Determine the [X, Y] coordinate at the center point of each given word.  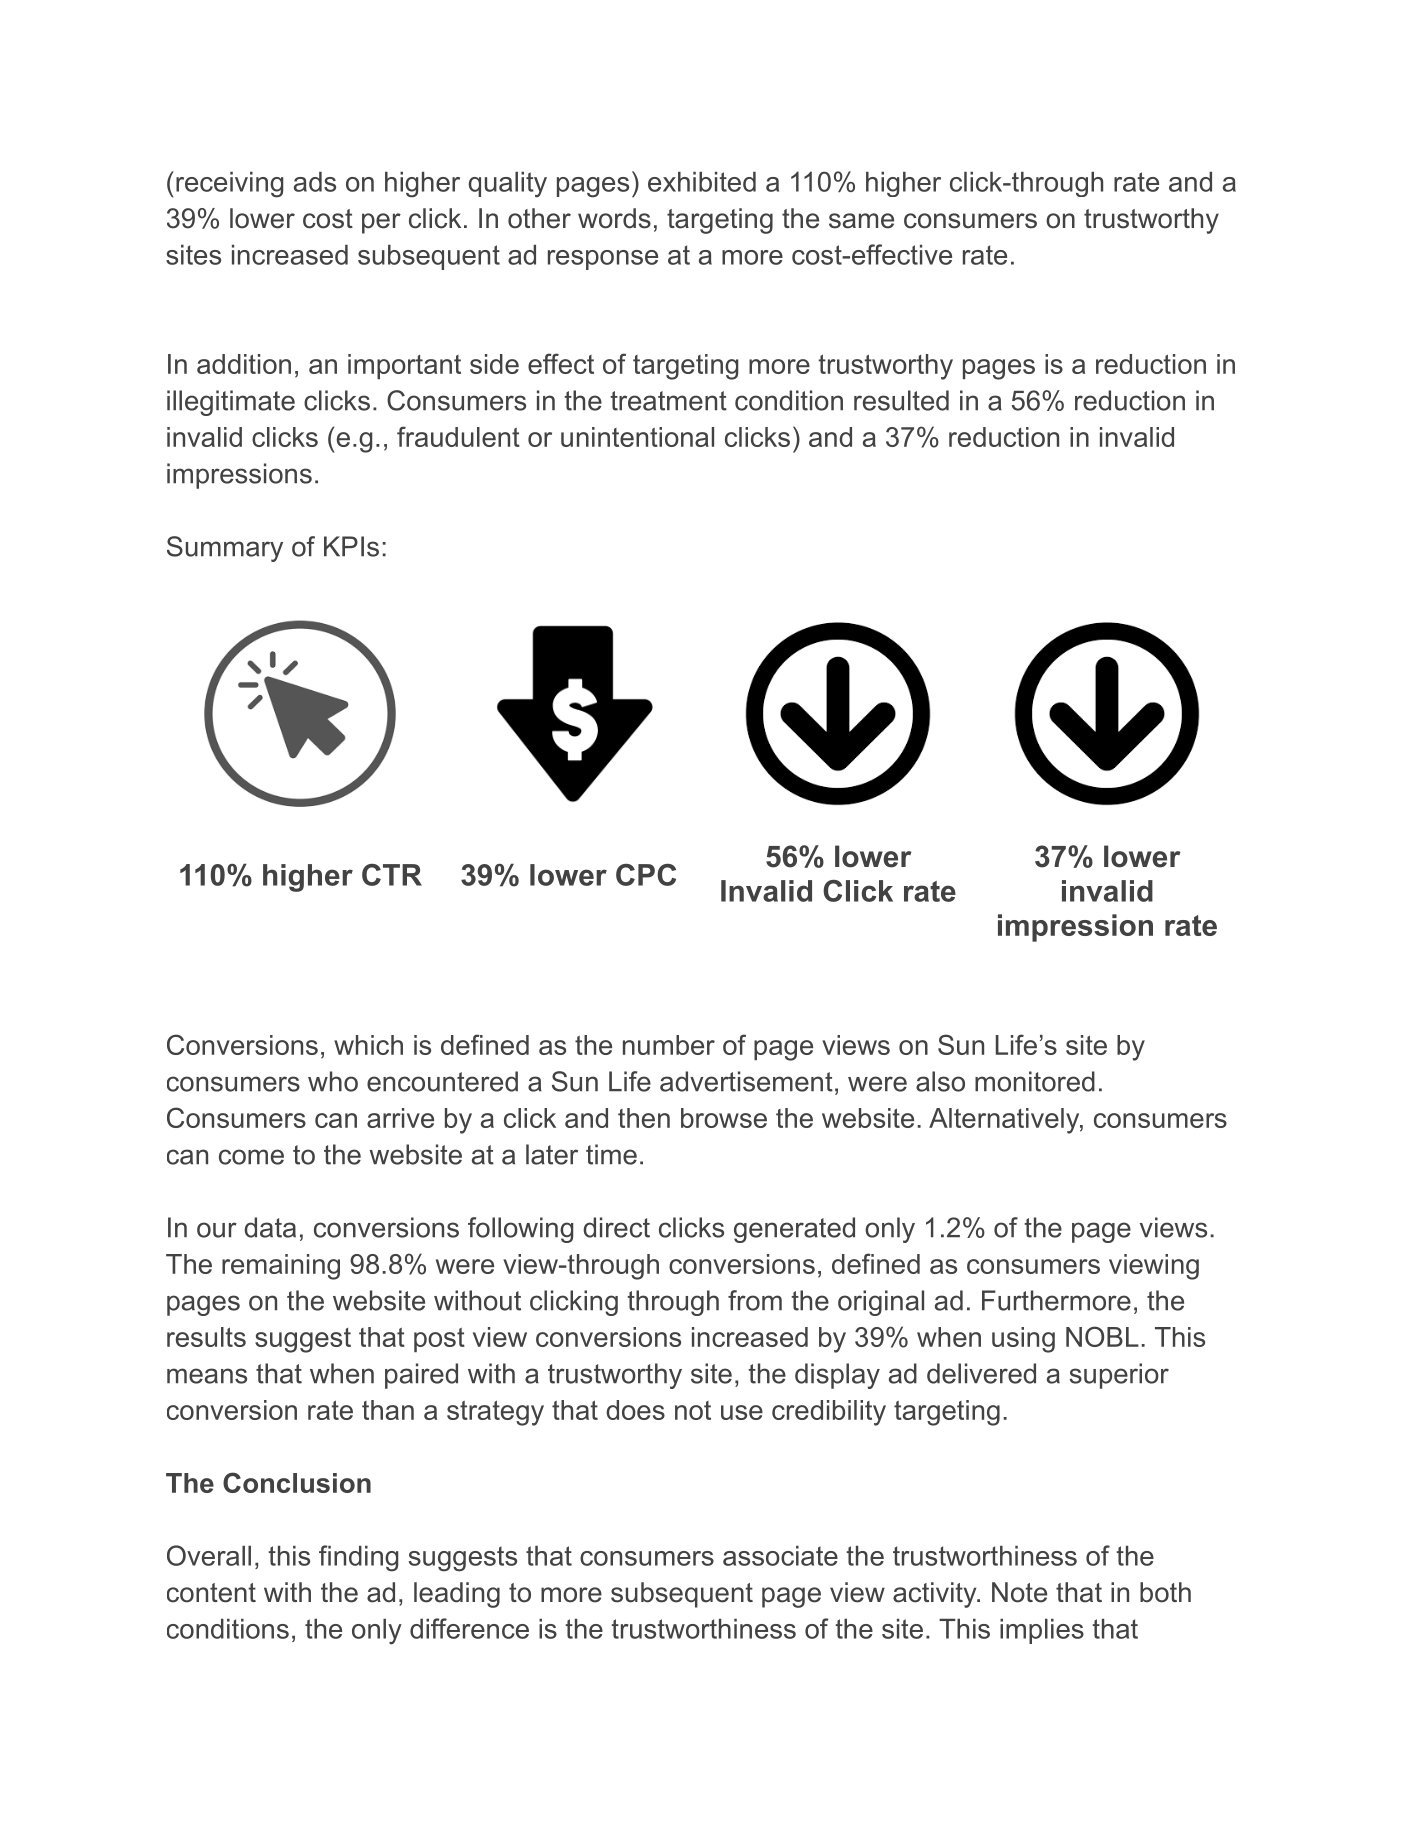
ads [315, 182]
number [669, 1045]
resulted [901, 400]
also [940, 1081]
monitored [1035, 1081]
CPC [646, 875]
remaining [281, 1267]
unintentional [637, 437]
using [1023, 1340]
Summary [225, 549]
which [368, 1045]
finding [358, 1558]
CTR [392, 875]
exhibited [702, 182]
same [861, 221]
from [755, 1300]
